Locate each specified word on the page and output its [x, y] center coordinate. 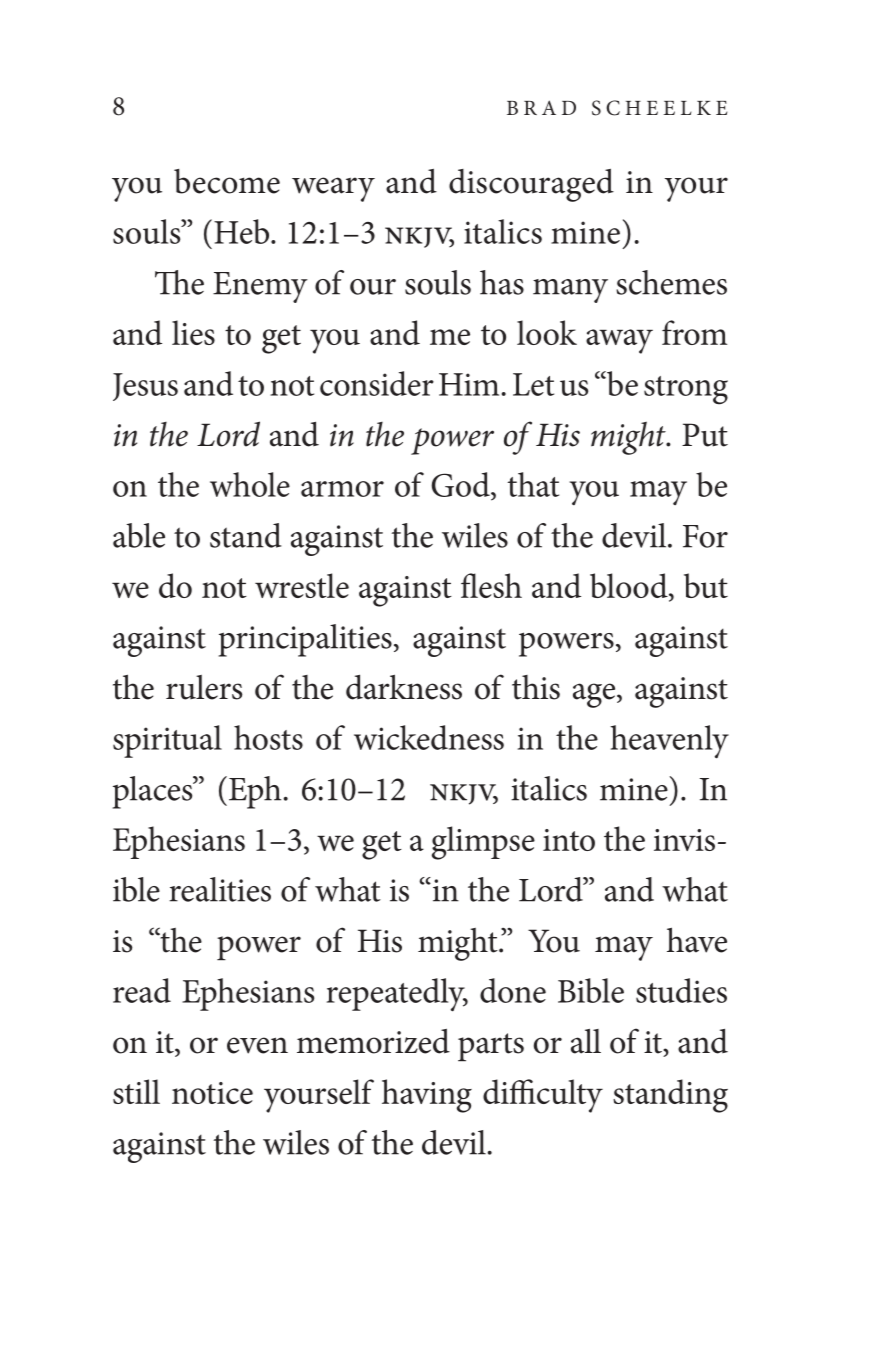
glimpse [483, 843]
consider [377, 383]
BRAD [541, 107]
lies [193, 332]
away [619, 341]
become [227, 181]
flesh [491, 585]
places [154, 792]
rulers [204, 687]
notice [212, 1093]
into [569, 840]
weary [333, 189]
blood [630, 587]
